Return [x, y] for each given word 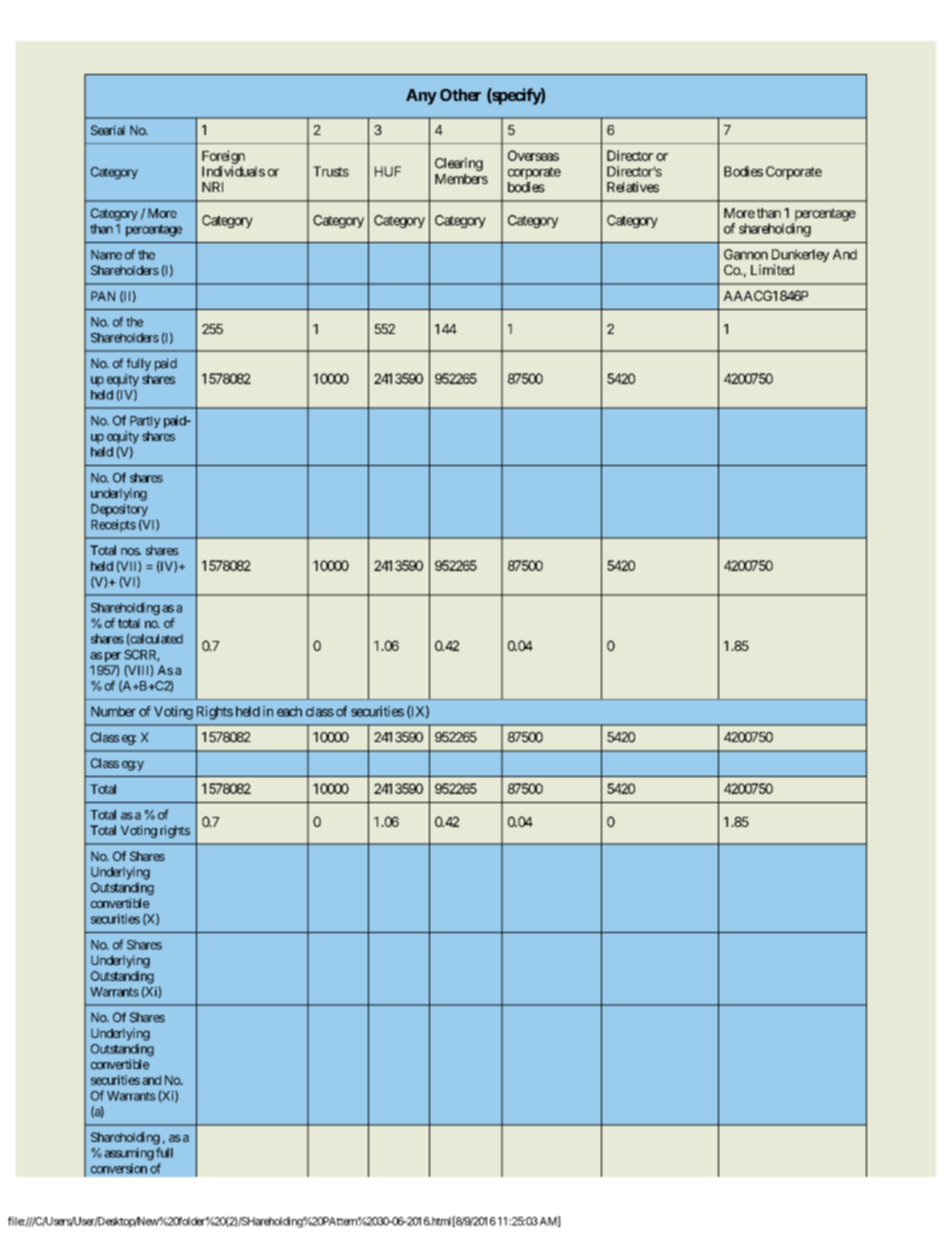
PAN [103, 296]
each [289, 711]
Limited [772, 269]
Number [113, 711]
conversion [119, 1168]
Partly [145, 422]
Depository [119, 510]
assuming [129, 1154]
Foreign [223, 157]
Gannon [746, 254]
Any [421, 97]
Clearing [459, 164]
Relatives [633, 187]
